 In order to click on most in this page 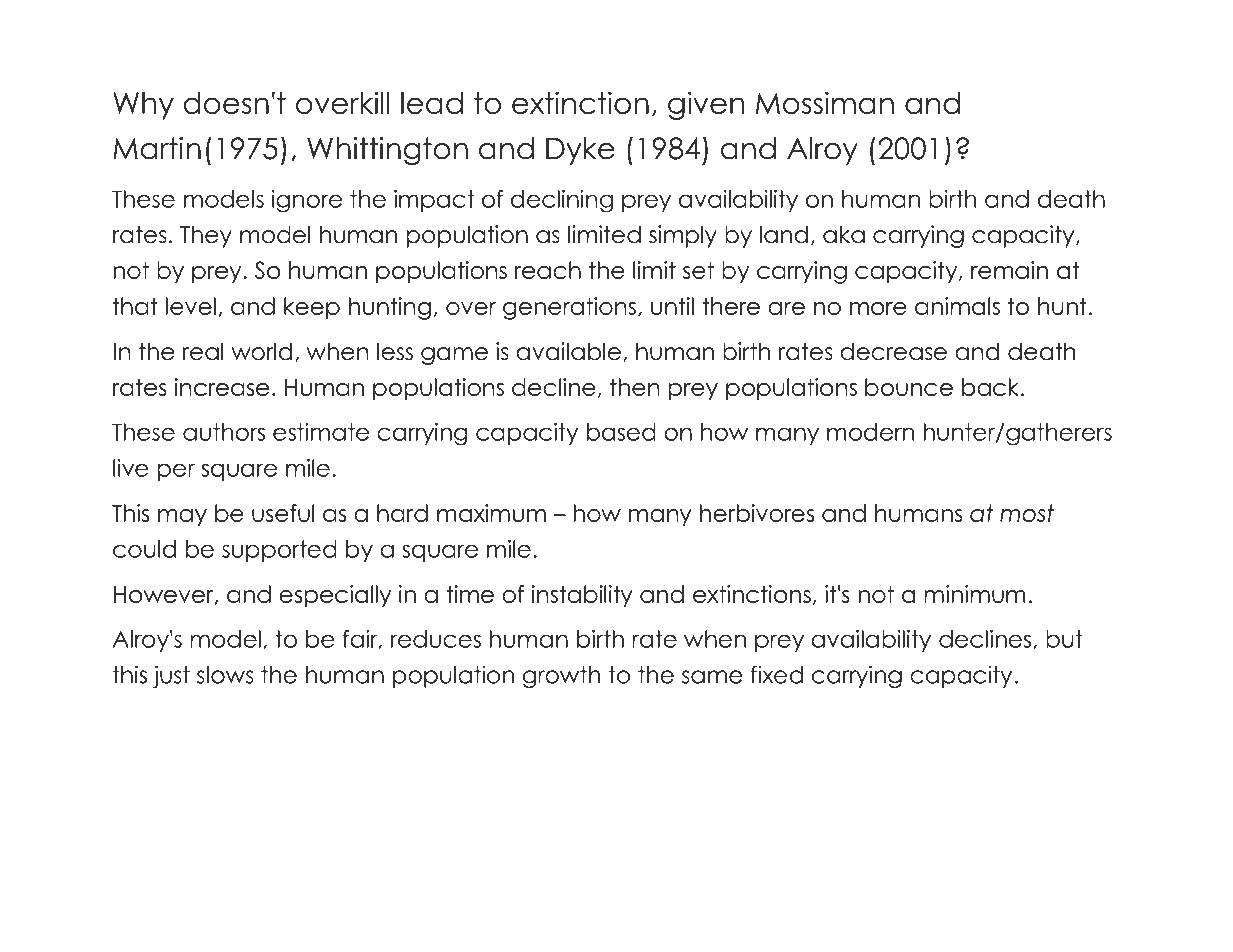, I will do `click(1027, 513)`.
